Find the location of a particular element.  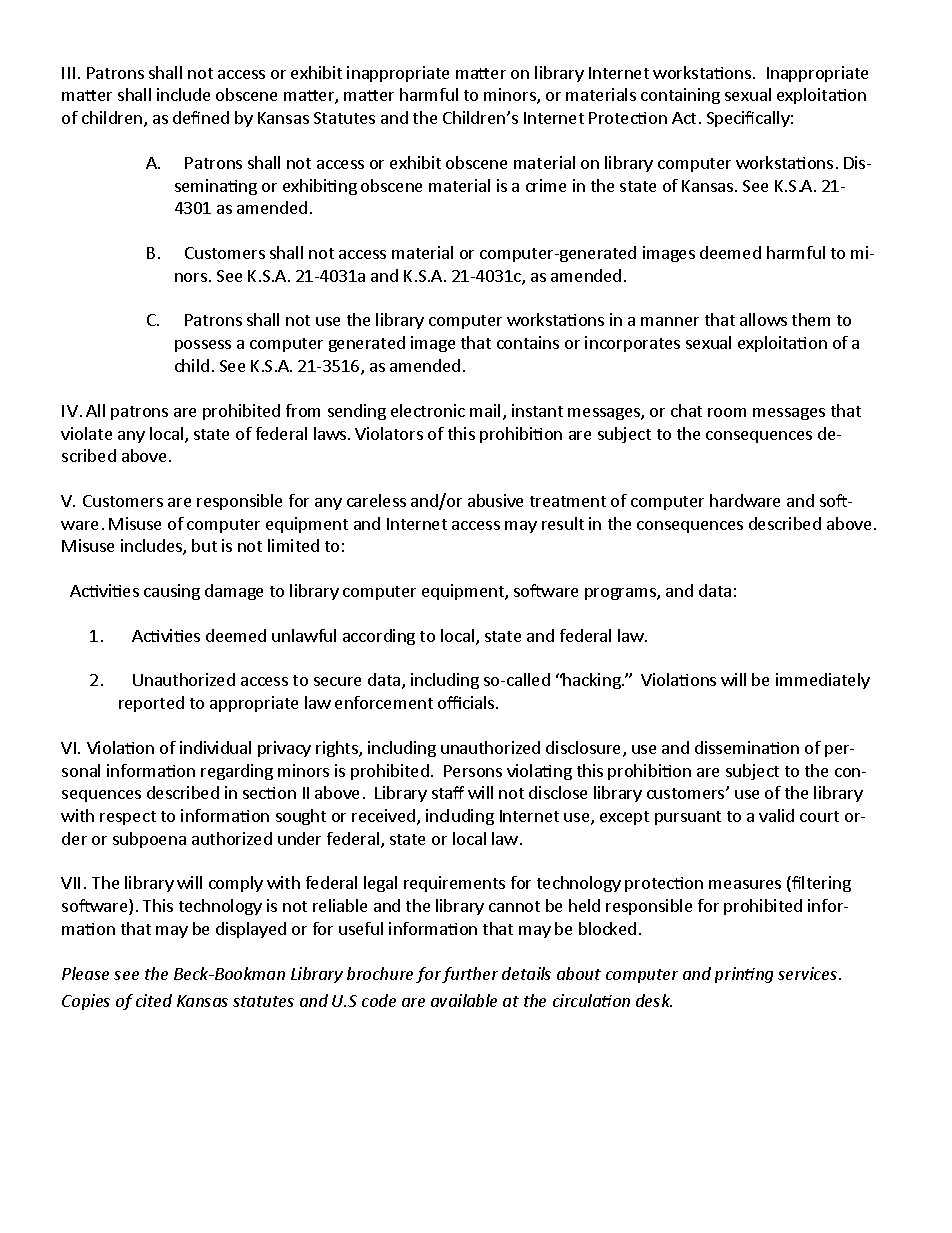

defined is located at coordinates (201, 117).
